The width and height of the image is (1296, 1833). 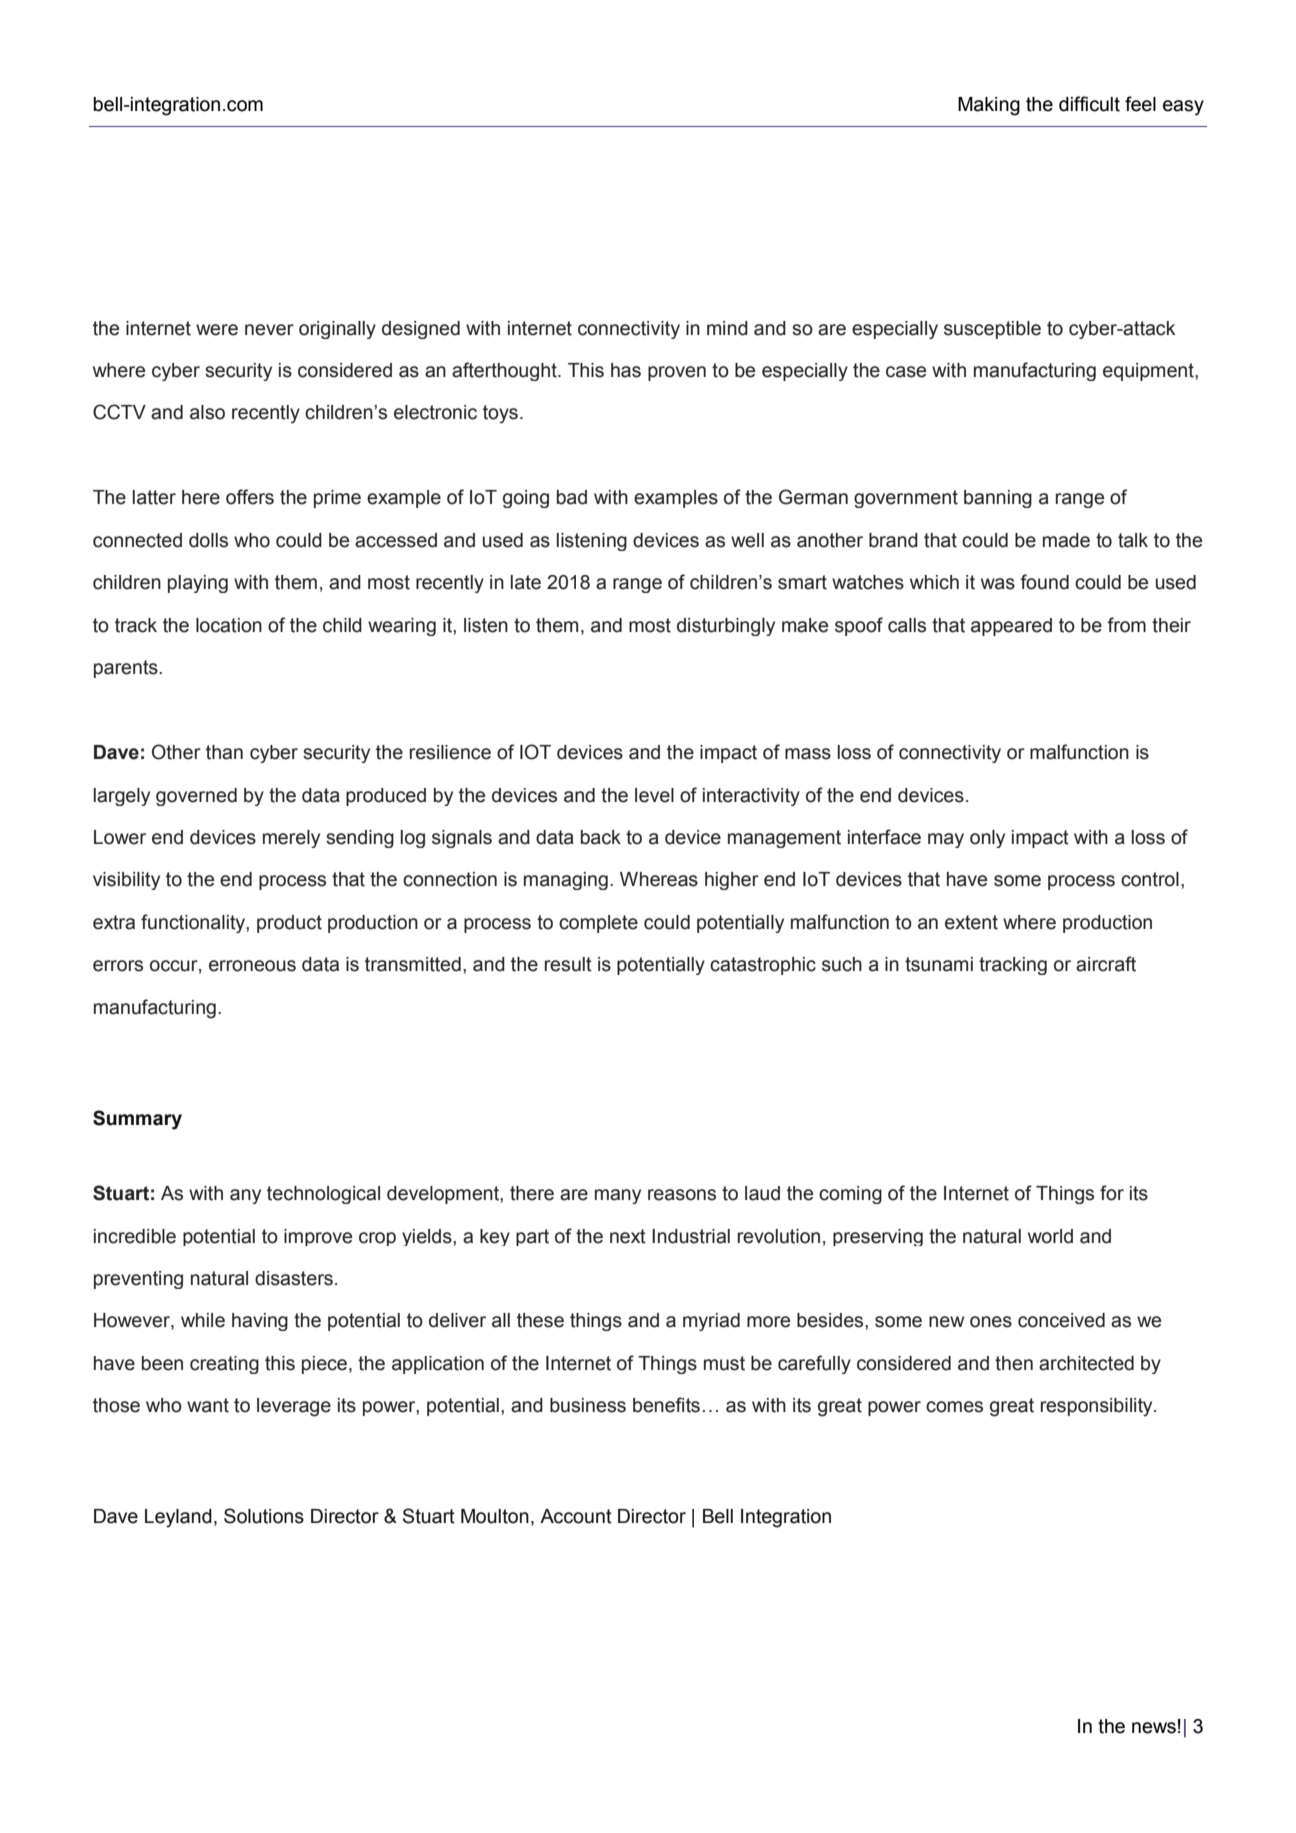 What do you see at coordinates (260, 1322) in the image?
I see `having` at bounding box center [260, 1322].
